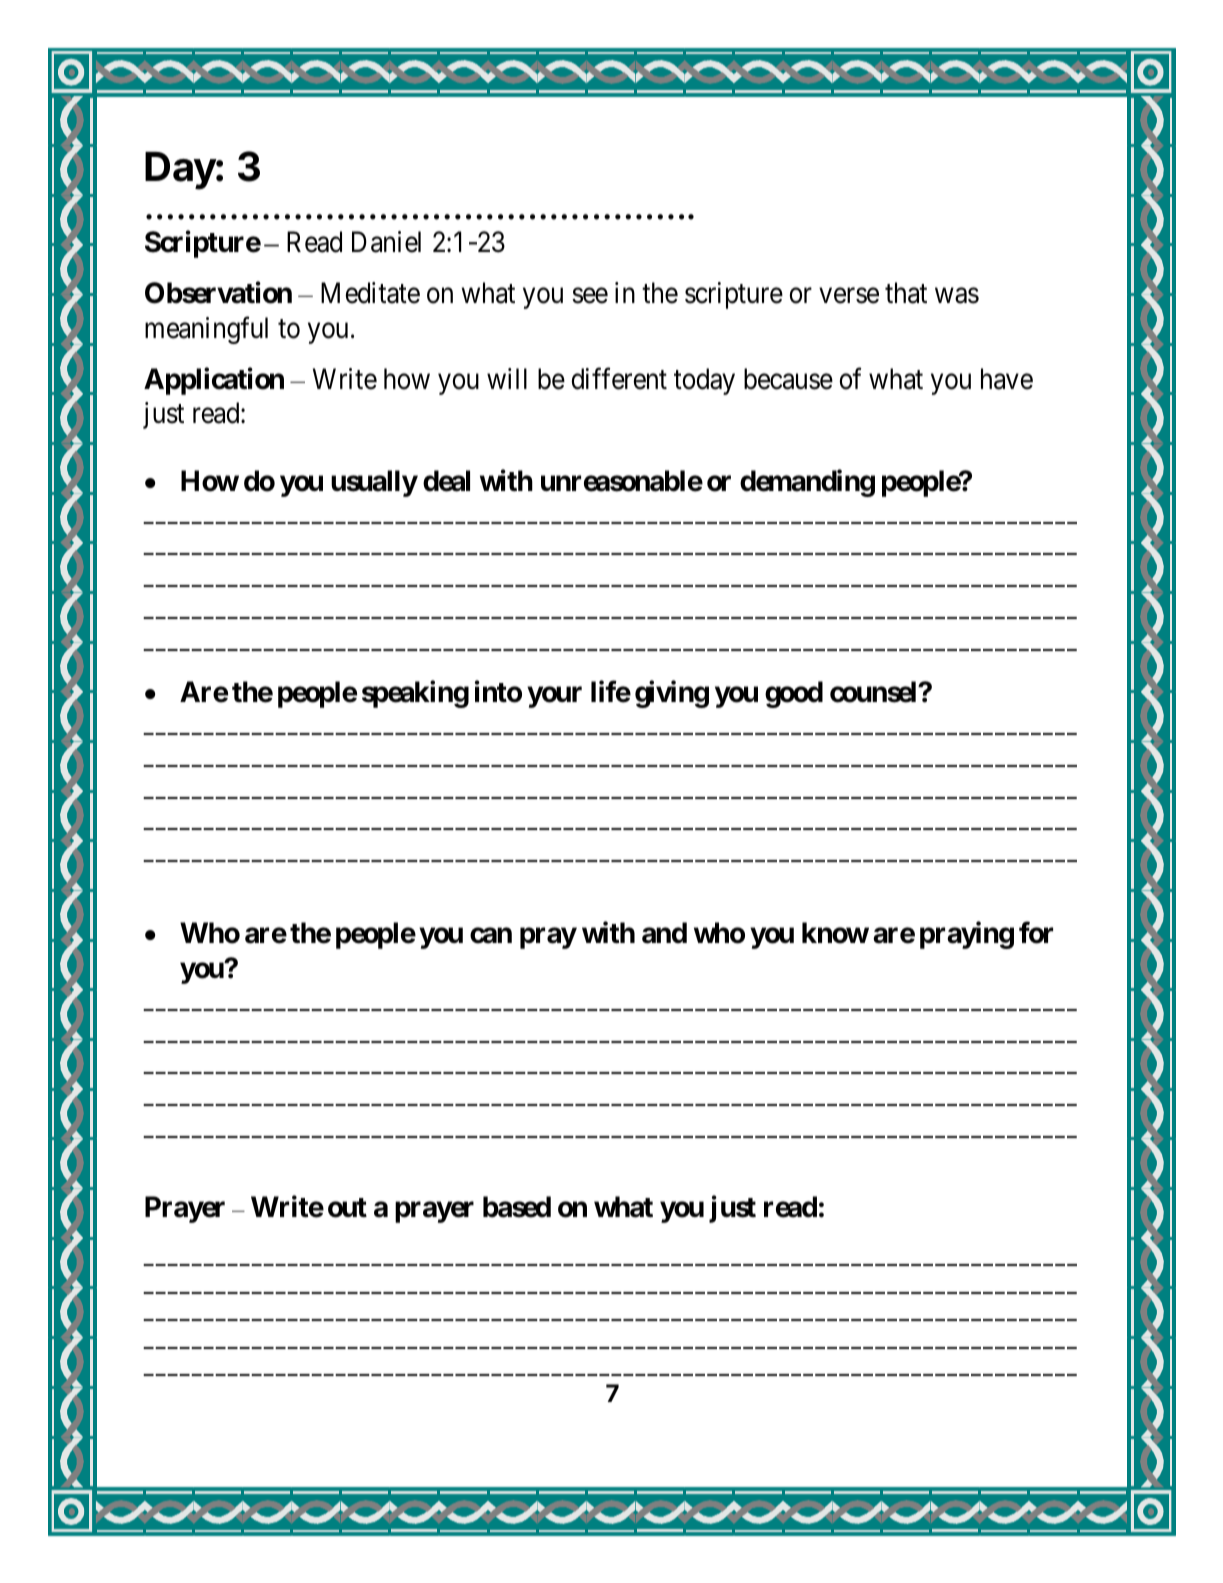  Describe the element at coordinates (590, 296) in the screenshot. I see `see` at that location.
